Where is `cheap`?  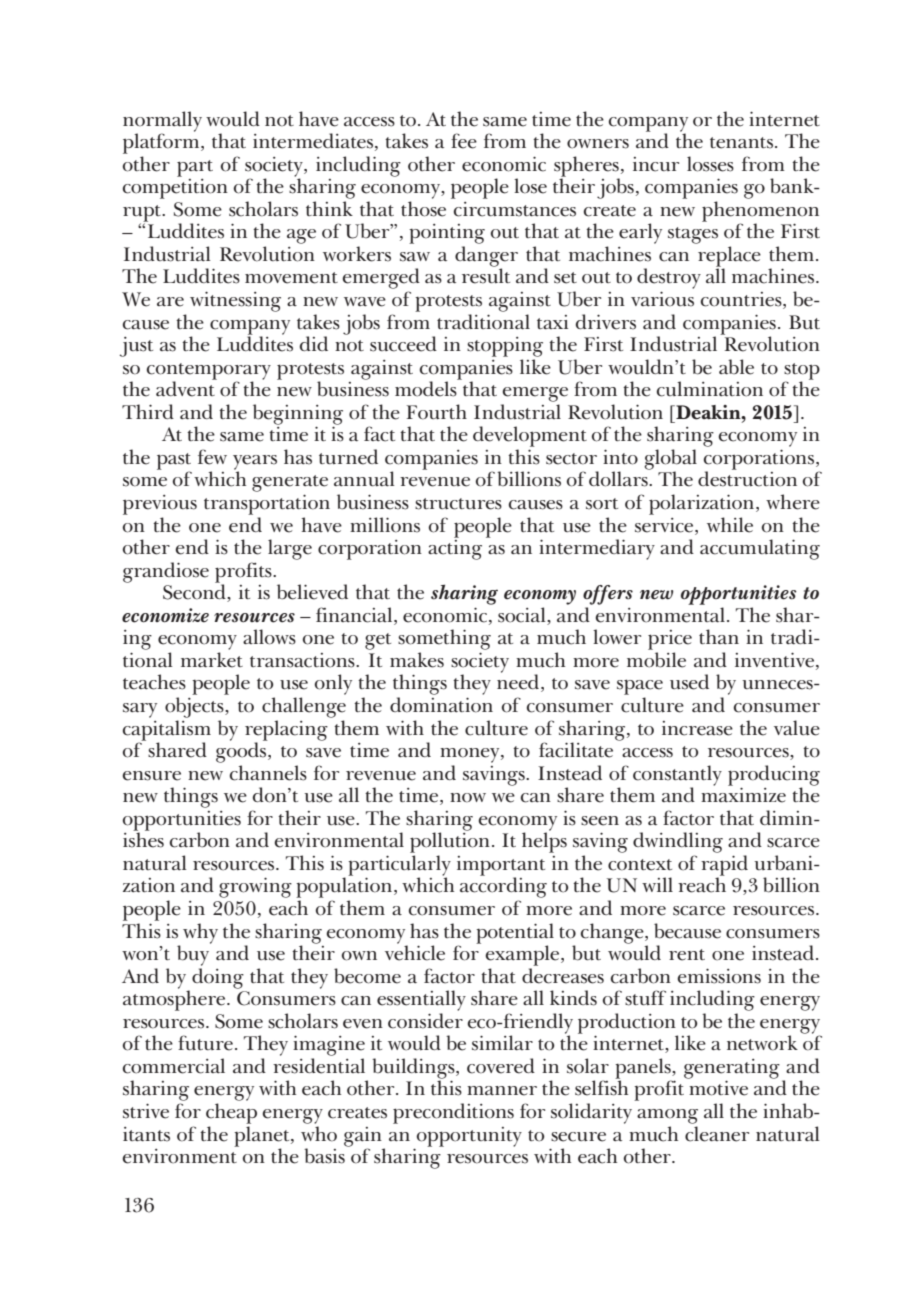
cheap is located at coordinates (231, 1113).
